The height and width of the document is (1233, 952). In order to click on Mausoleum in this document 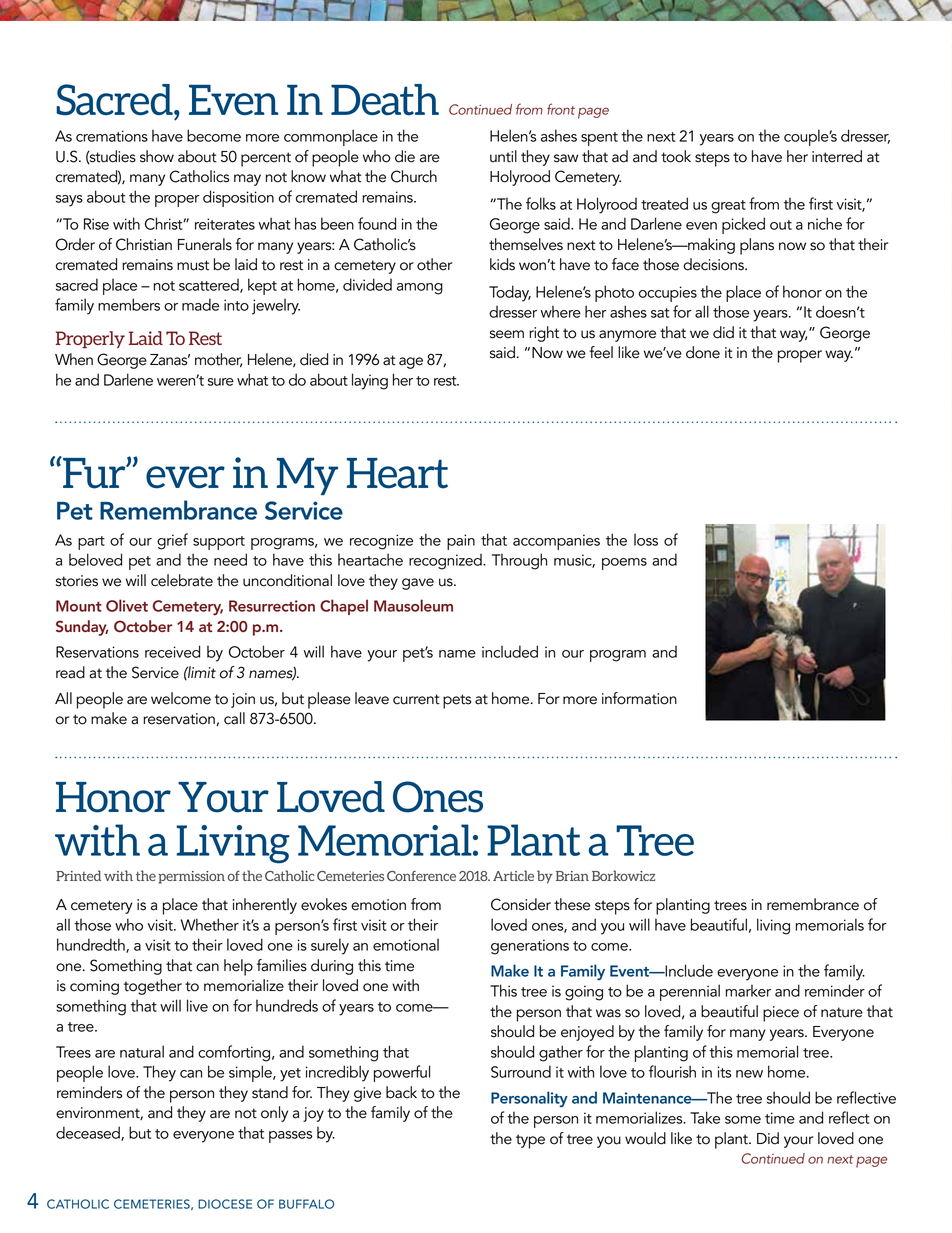, I will do `click(413, 605)`.
